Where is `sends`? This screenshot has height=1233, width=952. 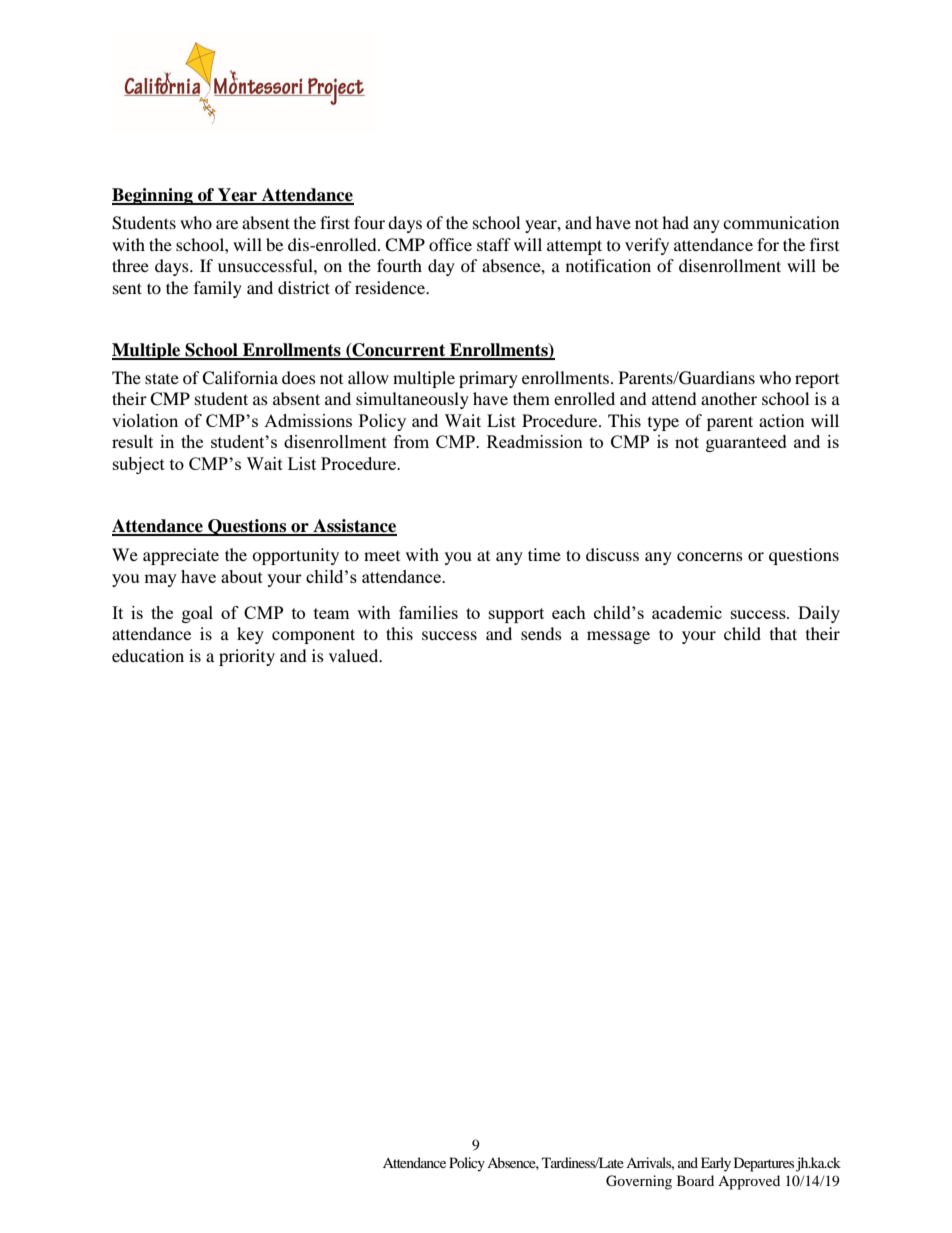 sends is located at coordinates (541, 633).
